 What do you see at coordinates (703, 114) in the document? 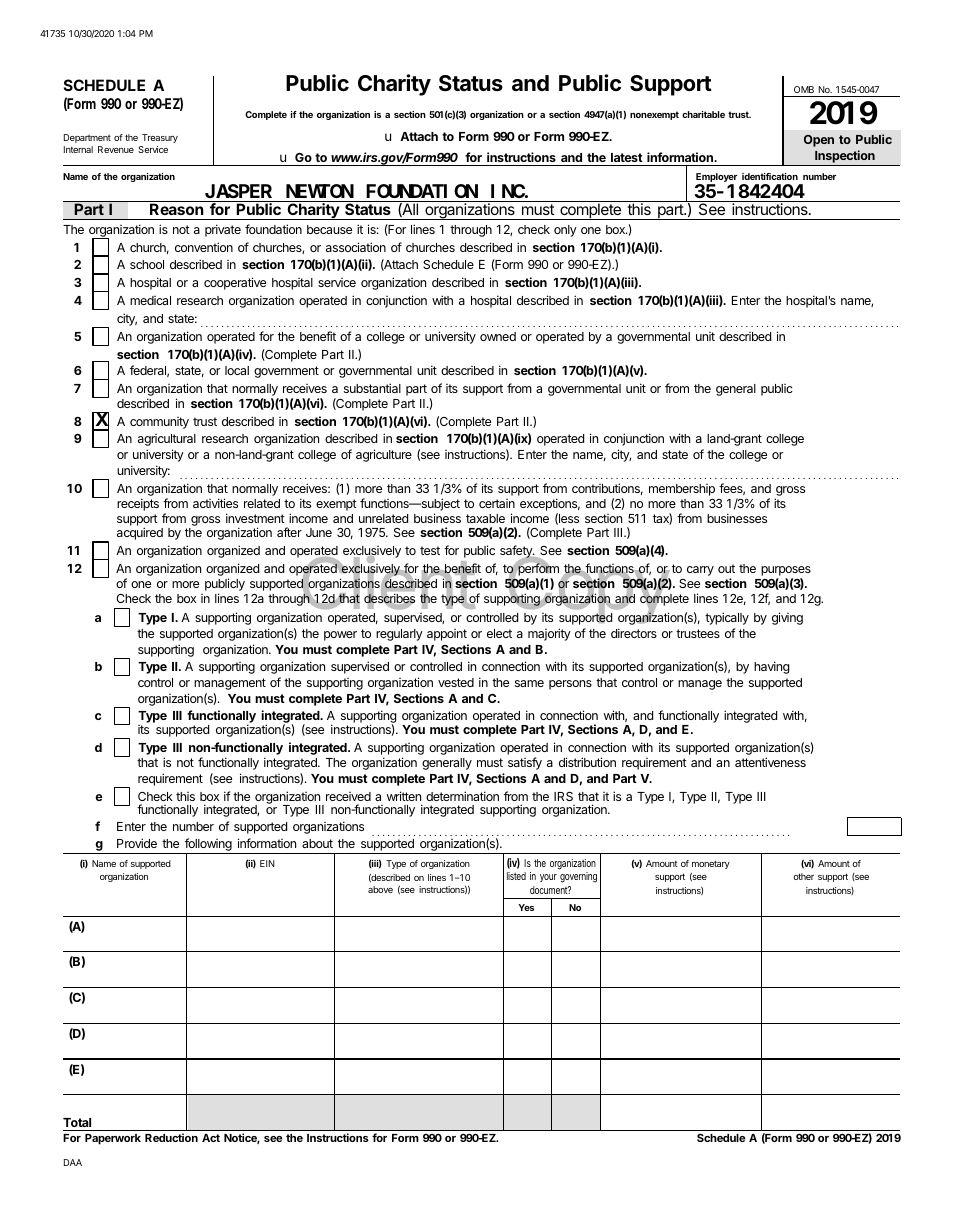
I see `charitable` at bounding box center [703, 114].
